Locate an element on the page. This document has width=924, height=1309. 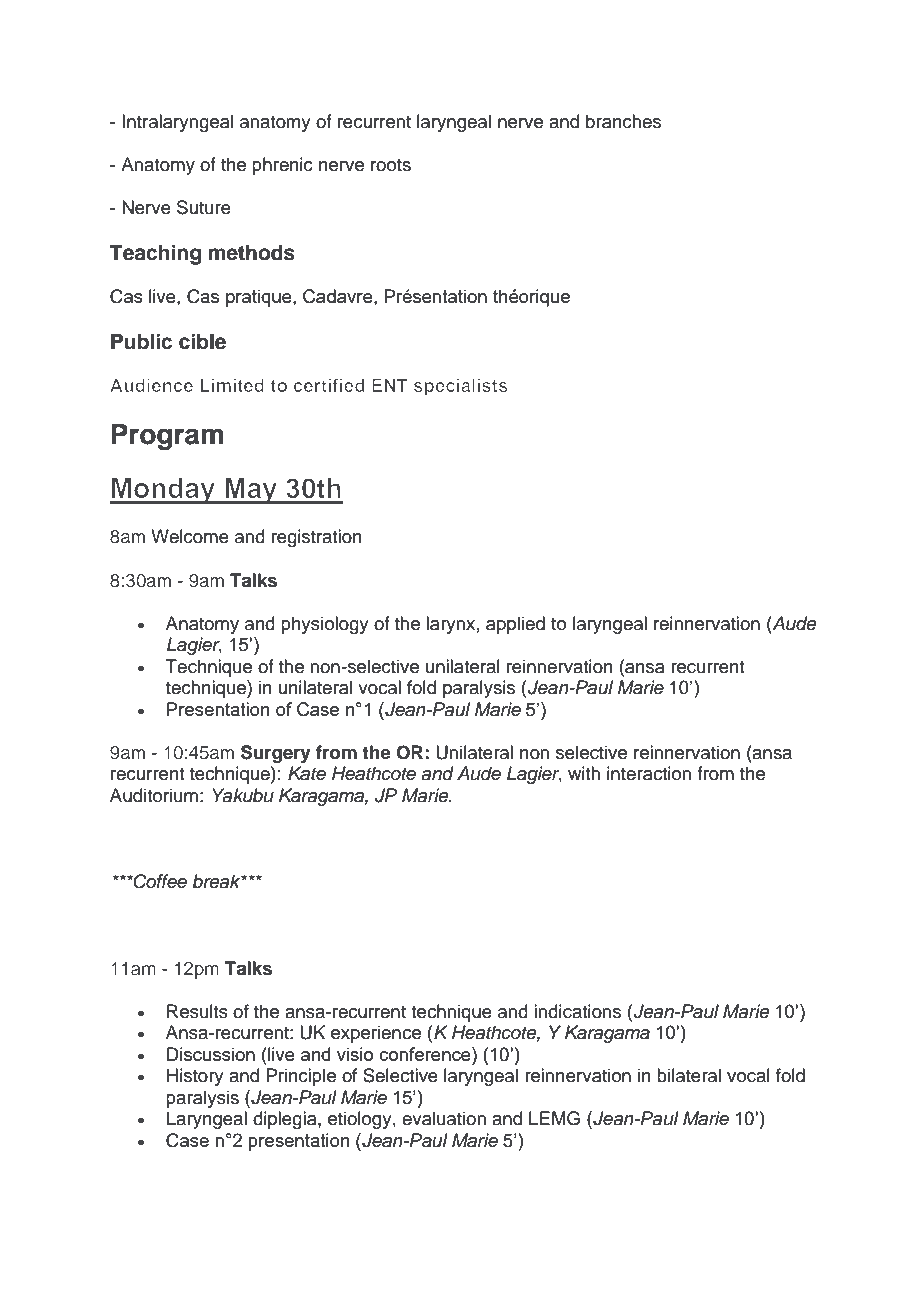
bilateral is located at coordinates (689, 1075).
